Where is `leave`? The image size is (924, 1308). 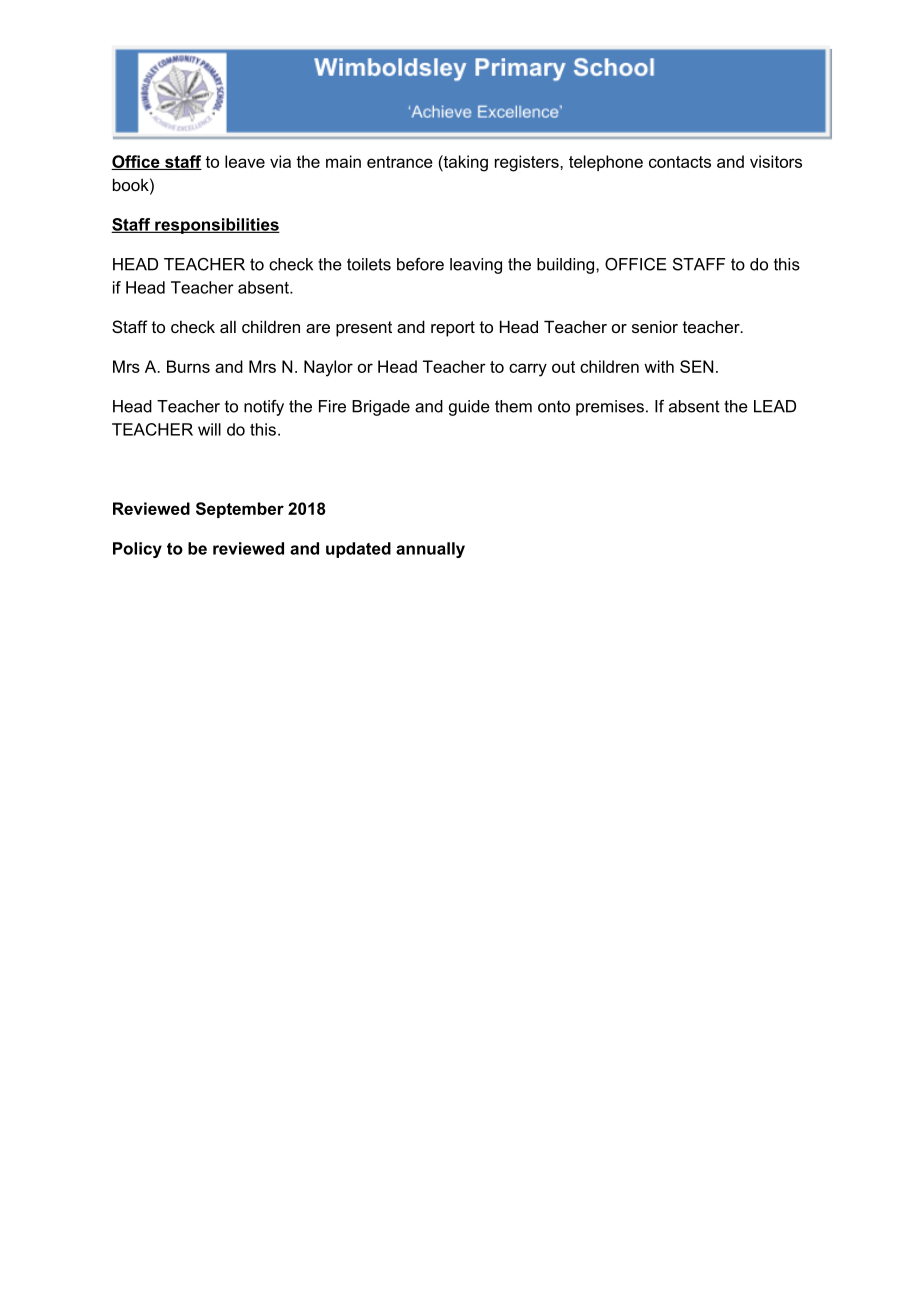 leave is located at coordinates (245, 161).
